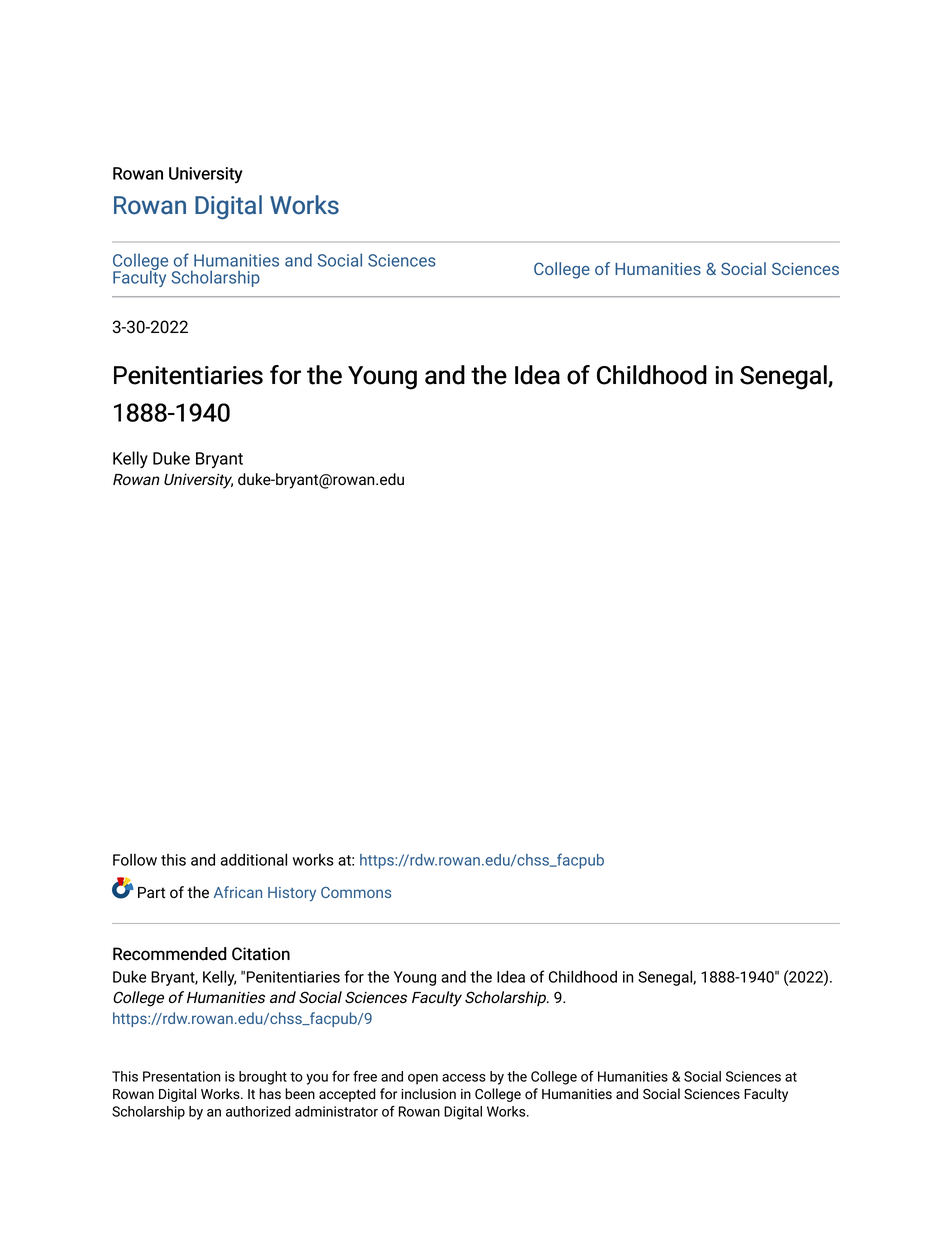 The width and height of the document is (952, 1233). Describe the element at coordinates (300, 1093) in the document. I see `been` at that location.
